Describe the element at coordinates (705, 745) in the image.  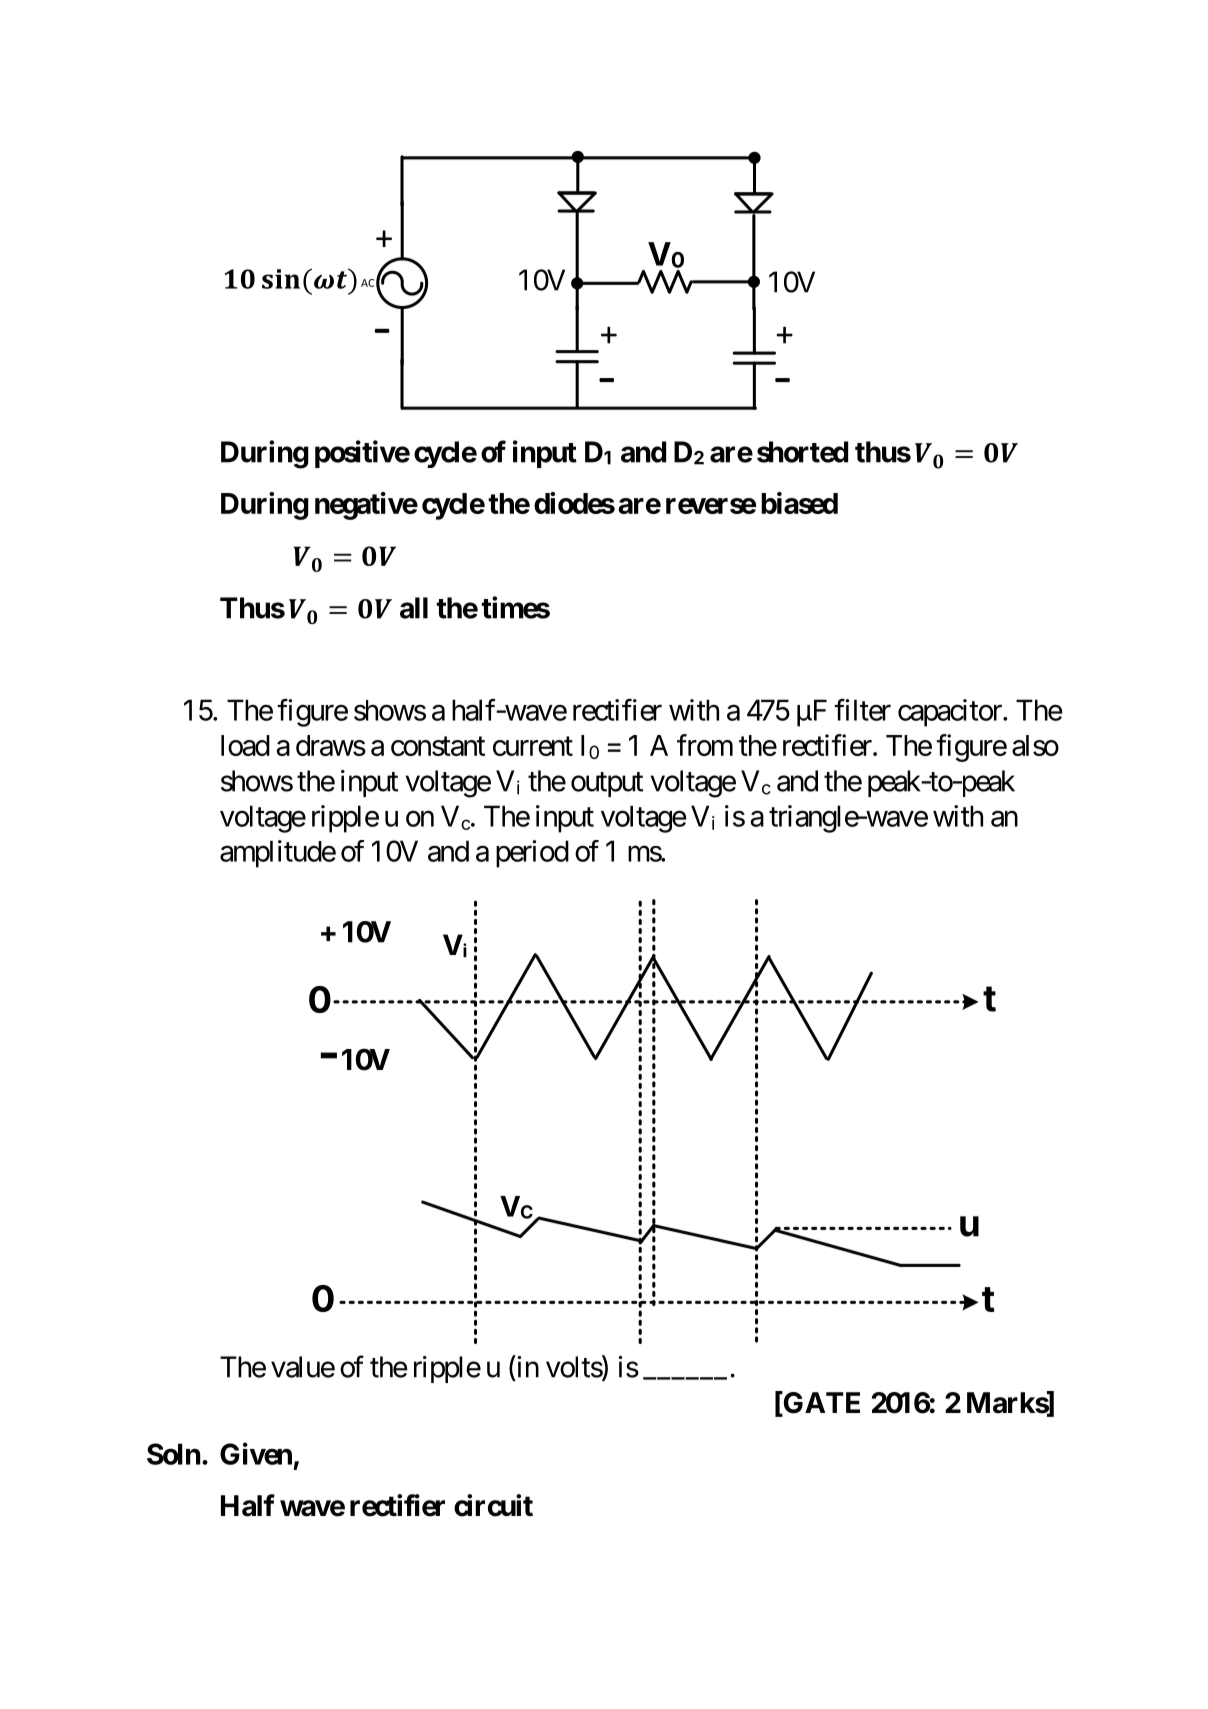
I see `from` at that location.
